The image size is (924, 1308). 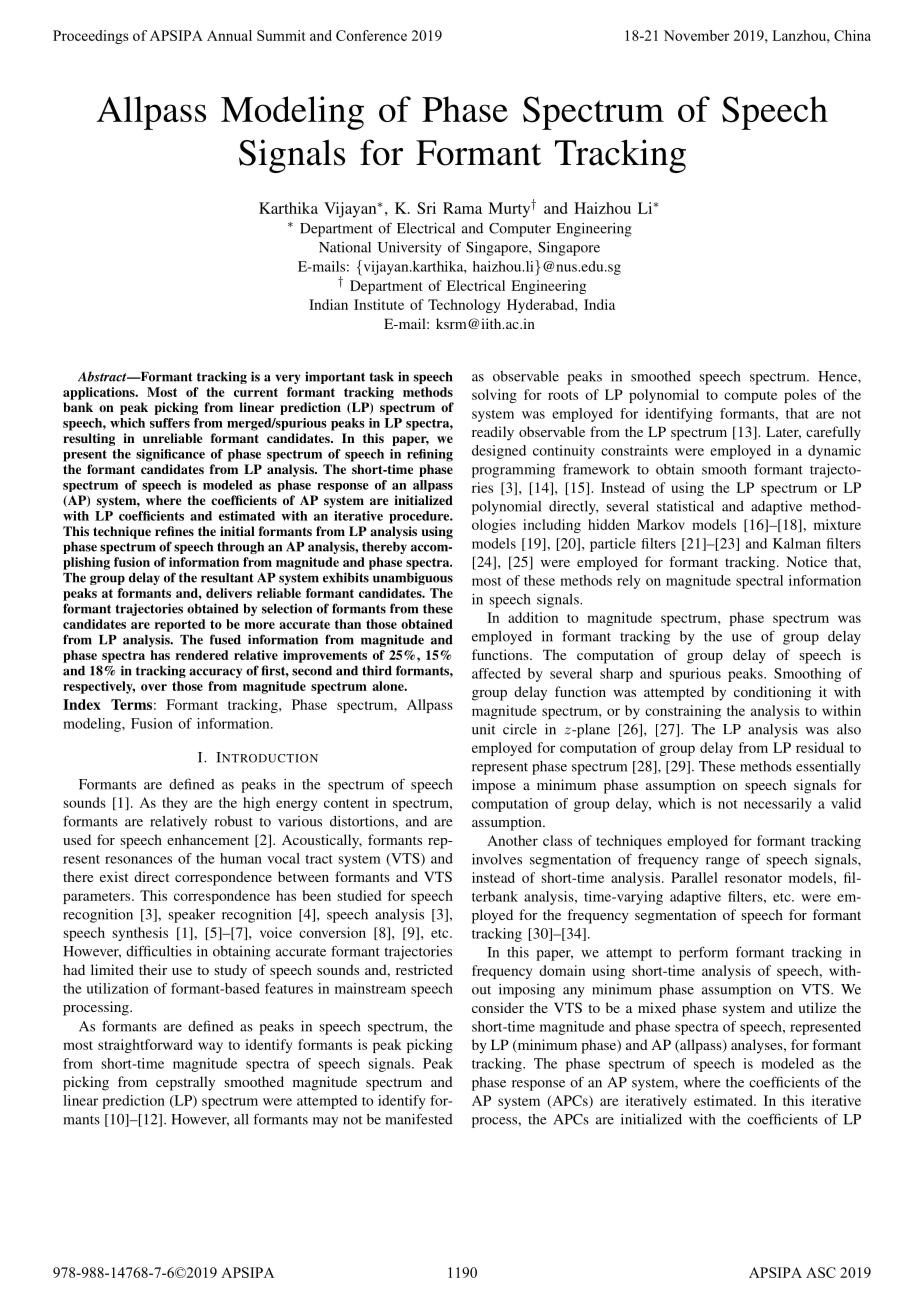 What do you see at coordinates (834, 452) in the image?
I see `dynamic` at bounding box center [834, 452].
